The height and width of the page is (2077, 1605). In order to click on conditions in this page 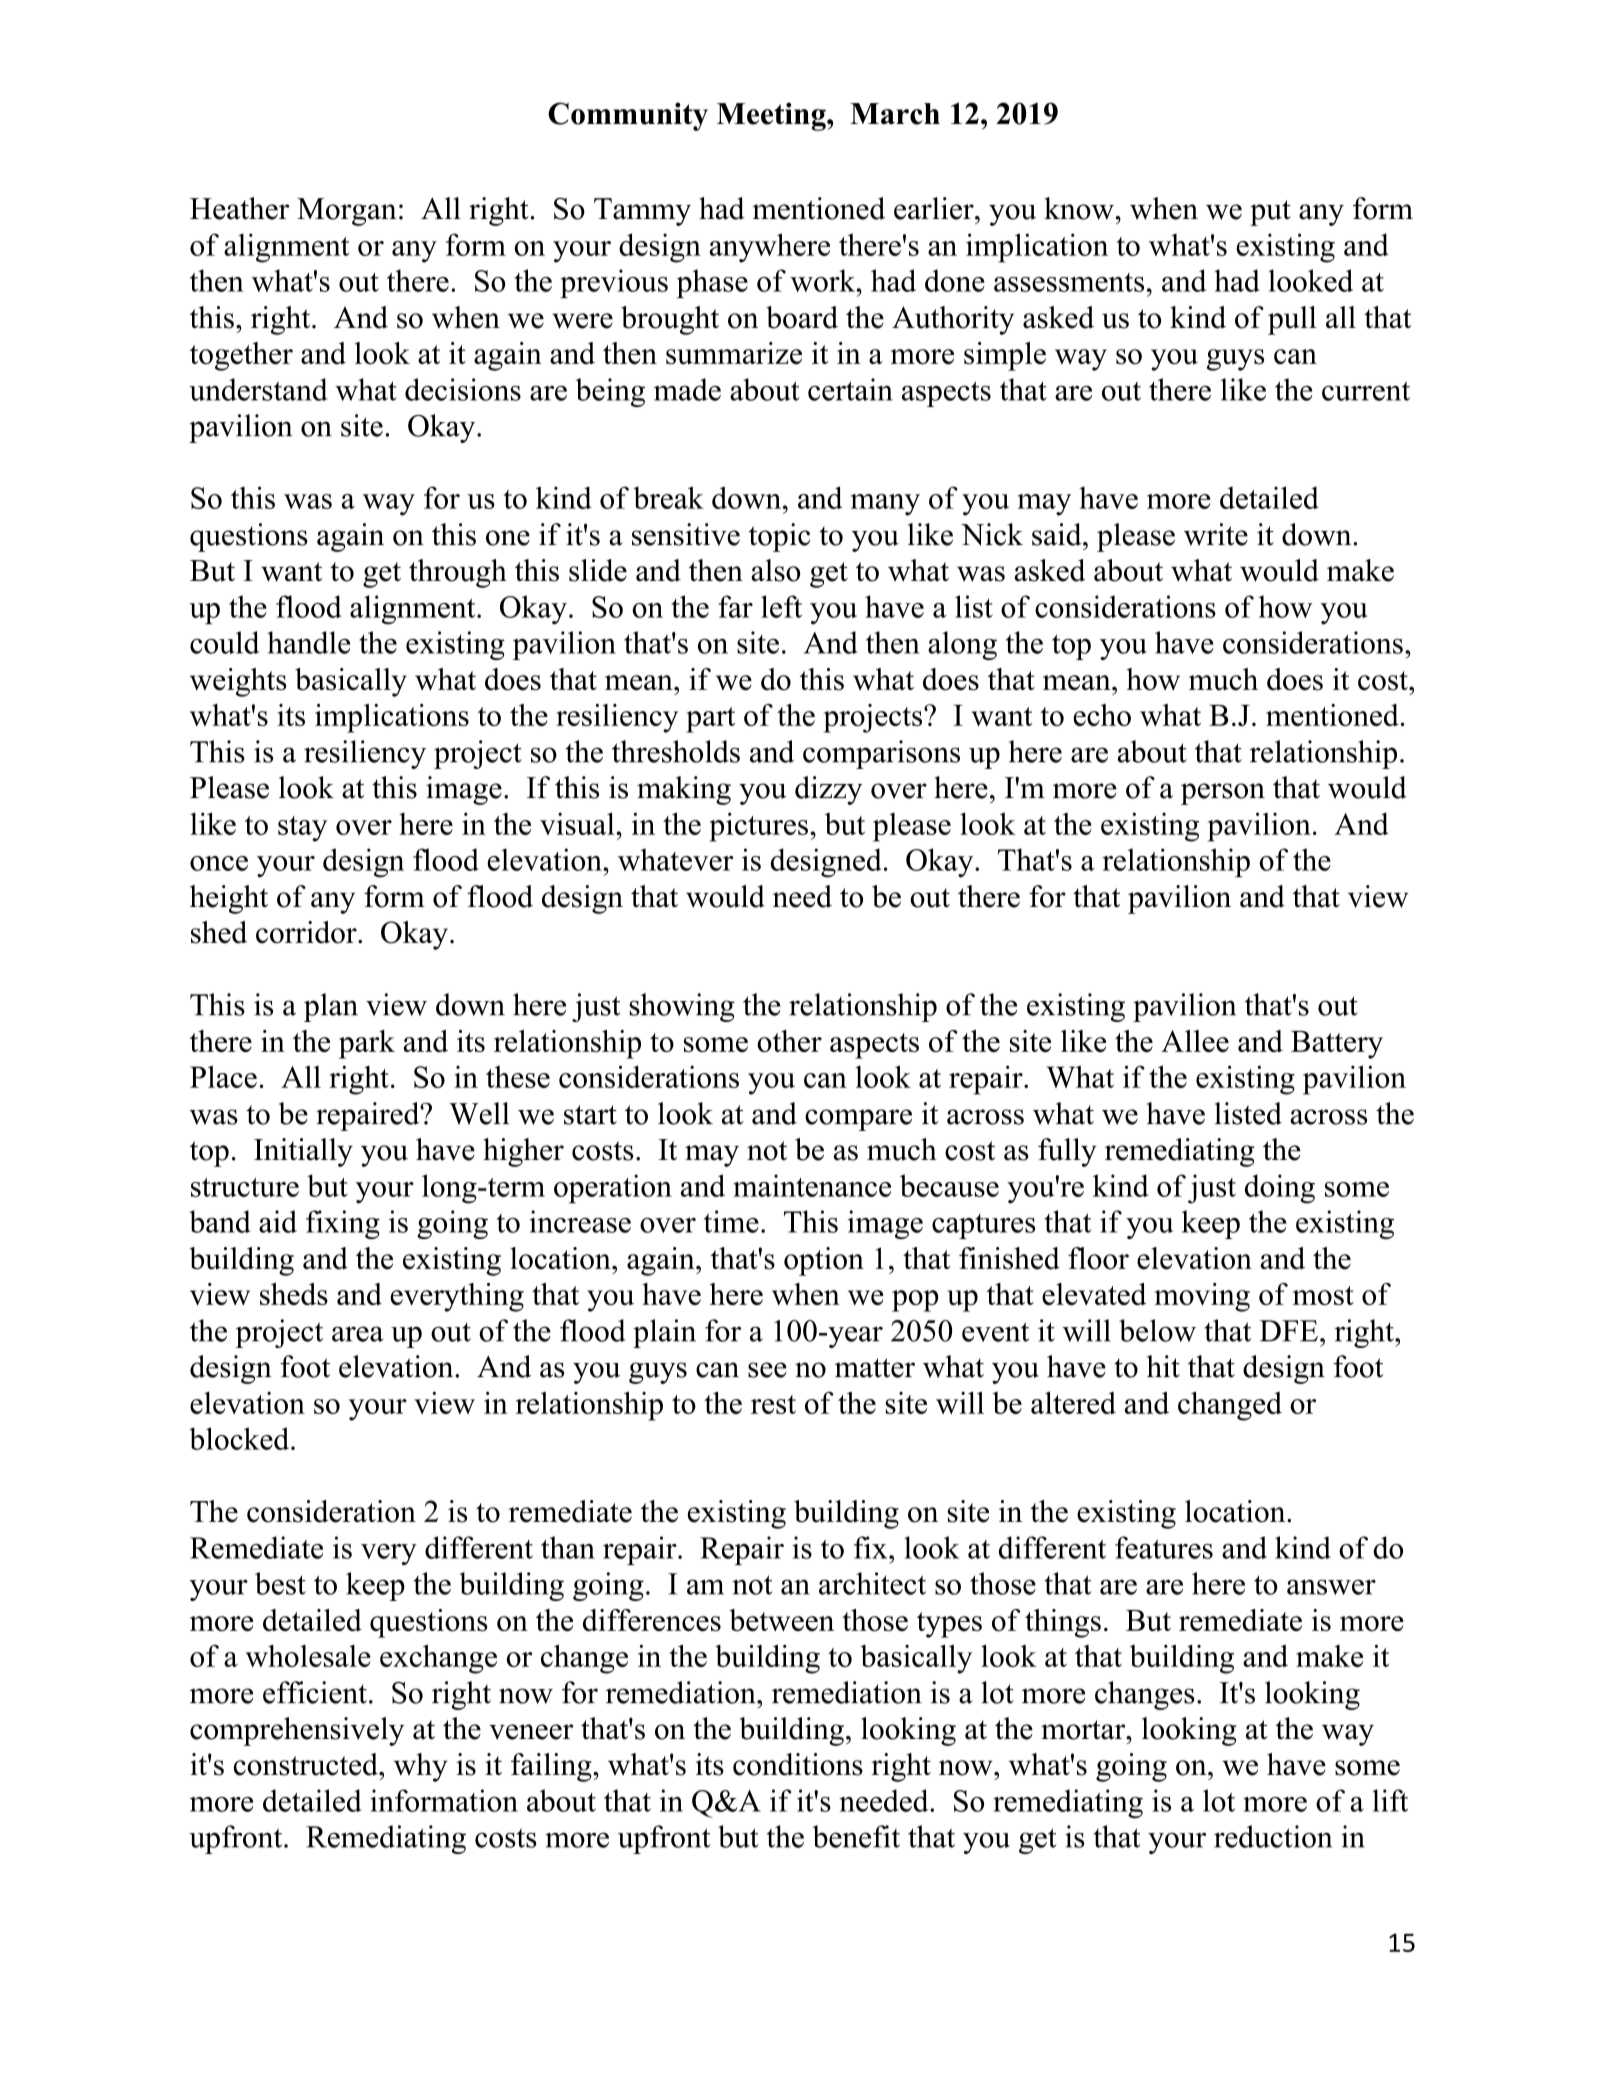, I will do `click(798, 1764)`.
